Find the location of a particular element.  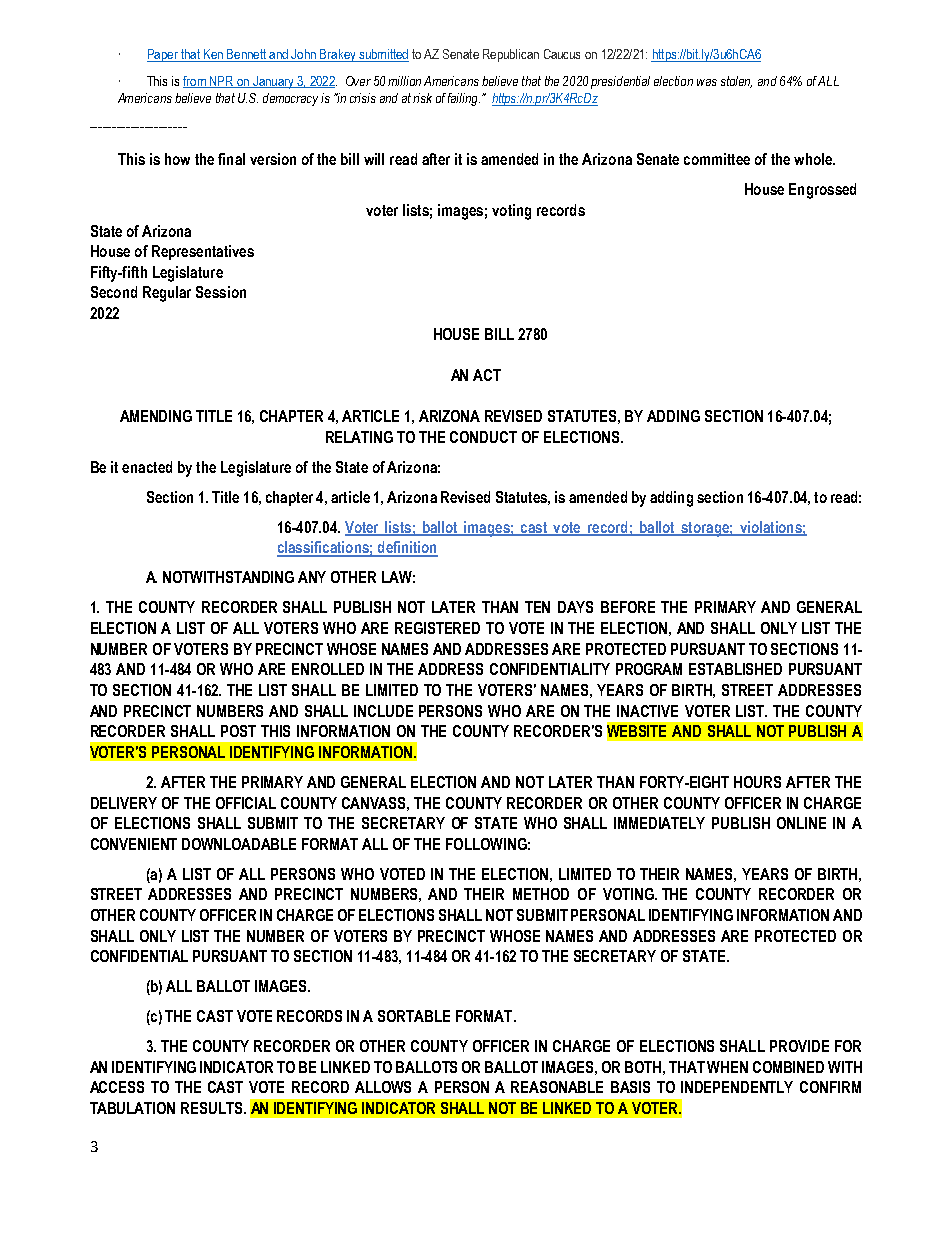

ONLINE is located at coordinates (801, 823).
